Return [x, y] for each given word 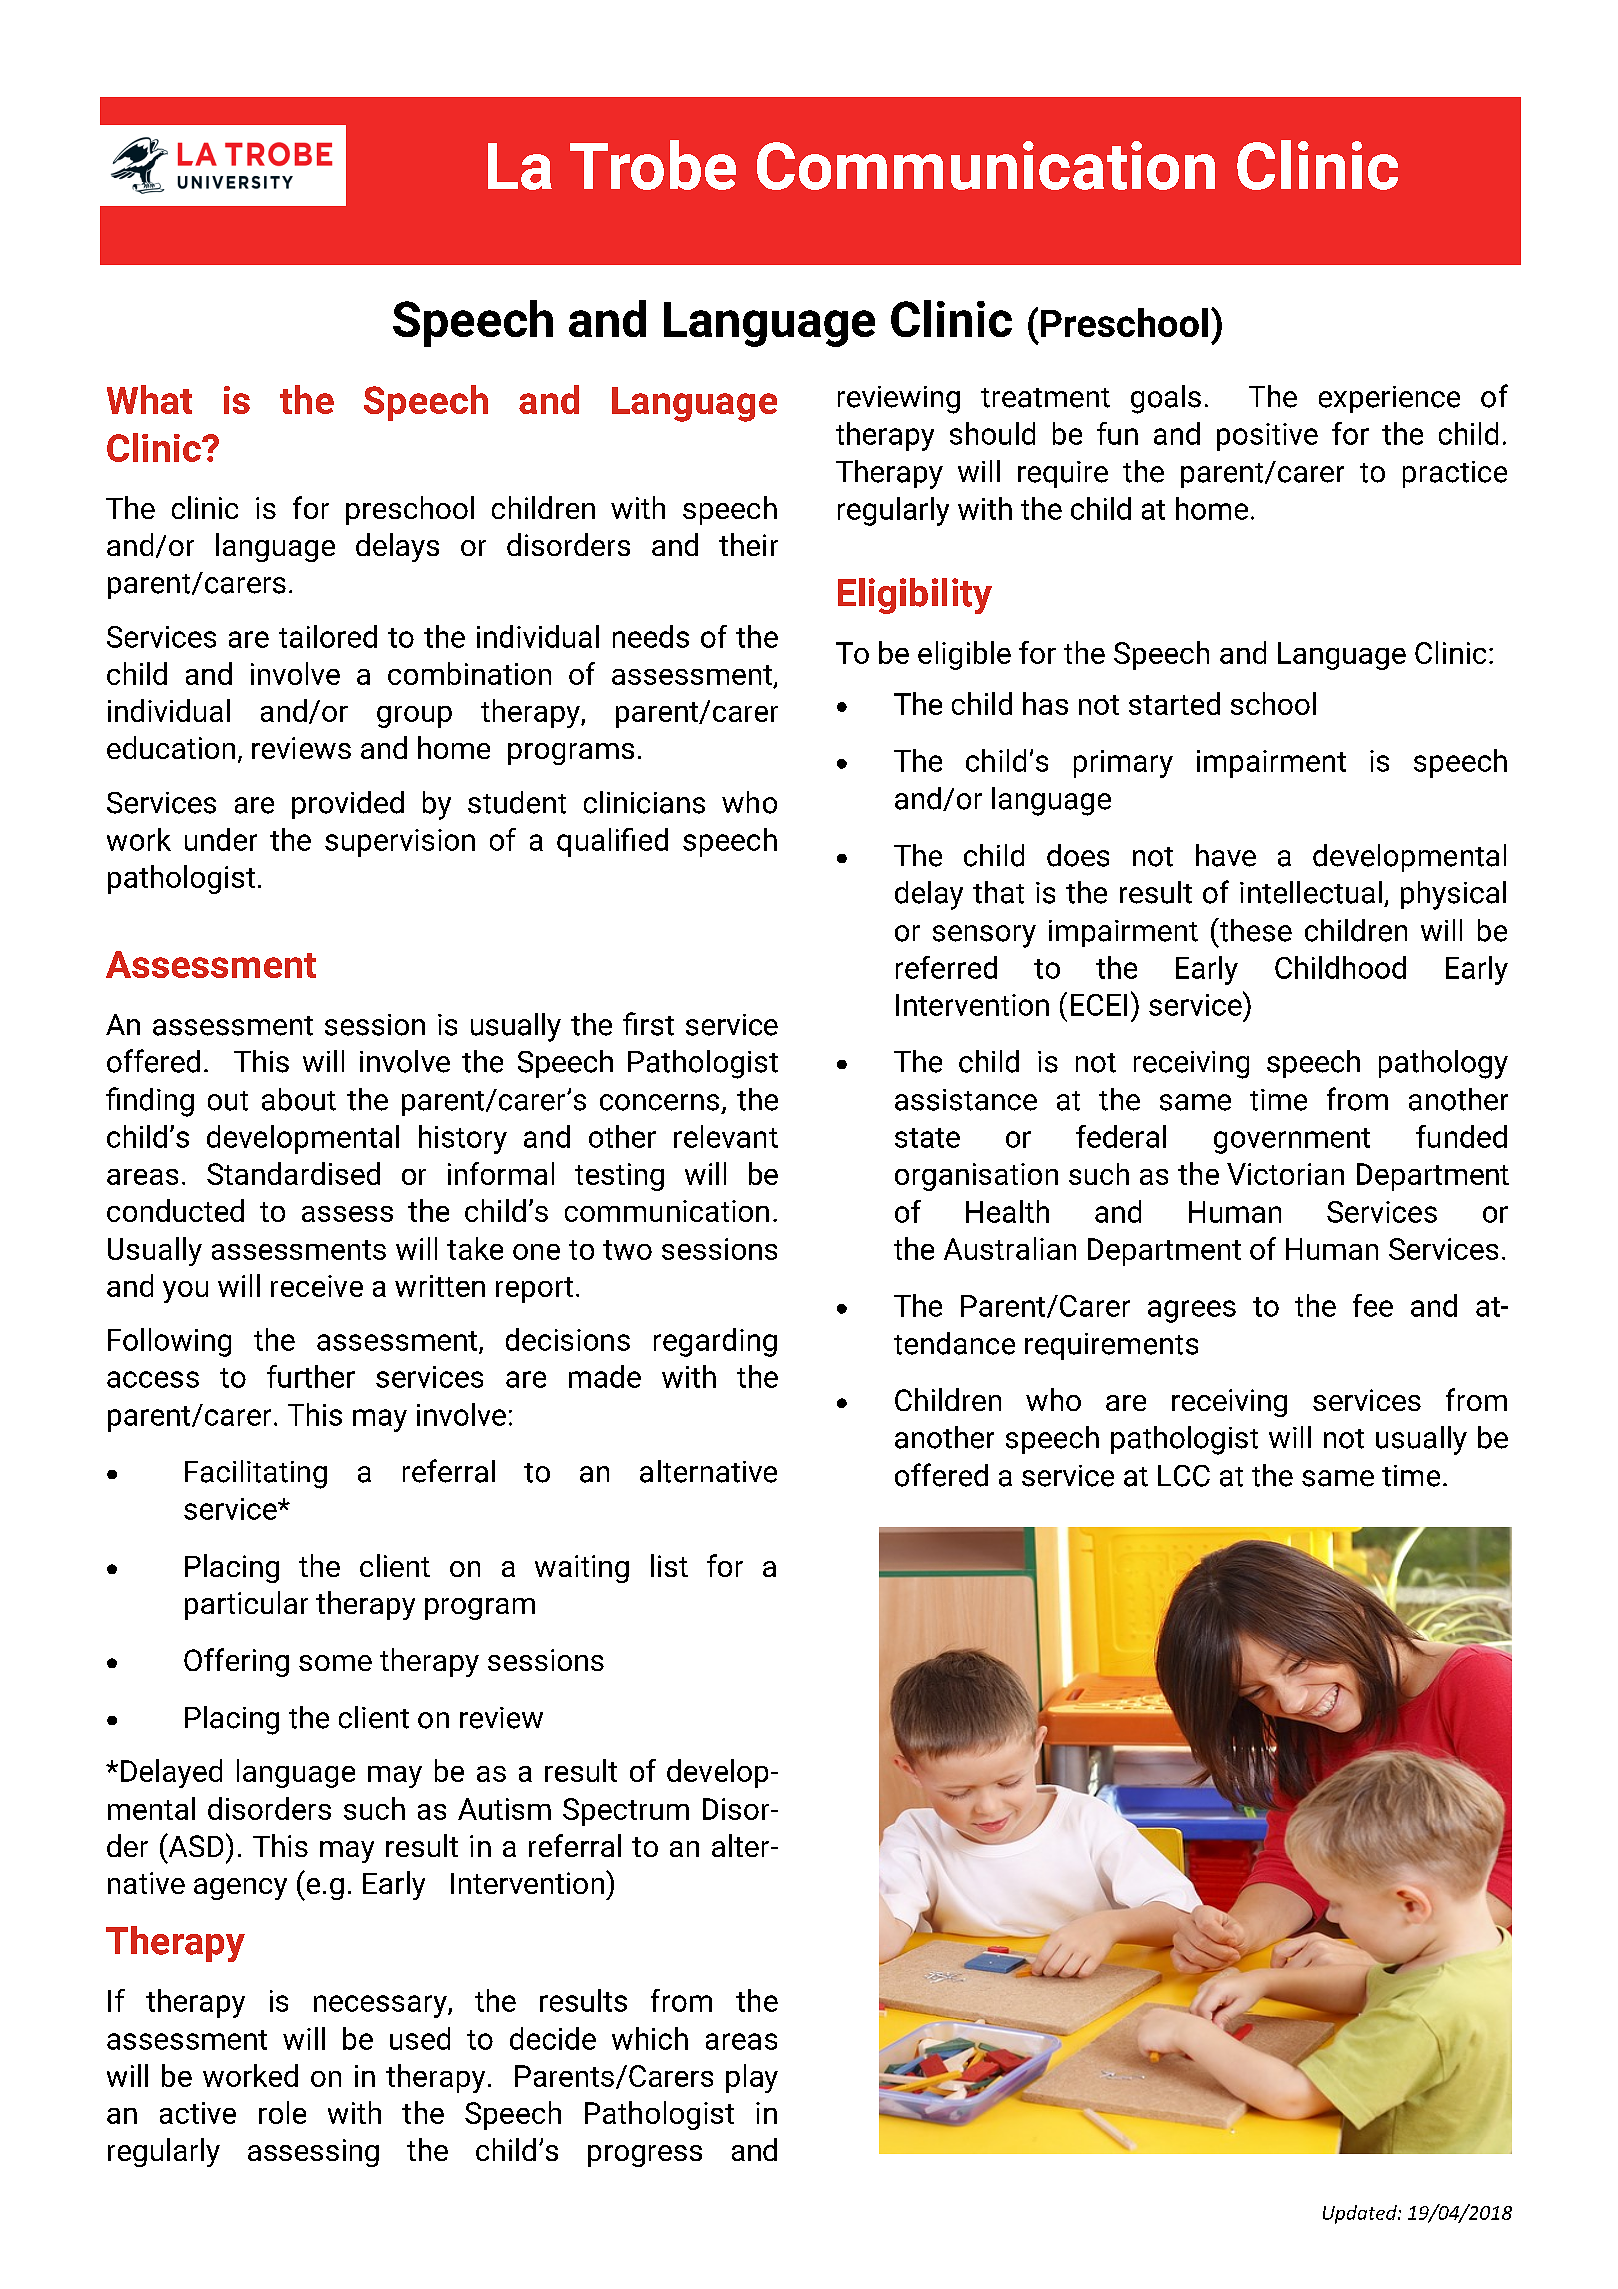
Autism [504, 1809]
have [1226, 855]
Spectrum [626, 1812]
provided [348, 805]
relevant [726, 1136]
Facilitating [256, 1474]
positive [1267, 437]
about [299, 1099]
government [1292, 1141]
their [748, 544]
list [669, 1565]
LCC [1184, 1476]
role [282, 2112]
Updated [1361, 2214]
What [149, 399]
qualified [612, 842]
